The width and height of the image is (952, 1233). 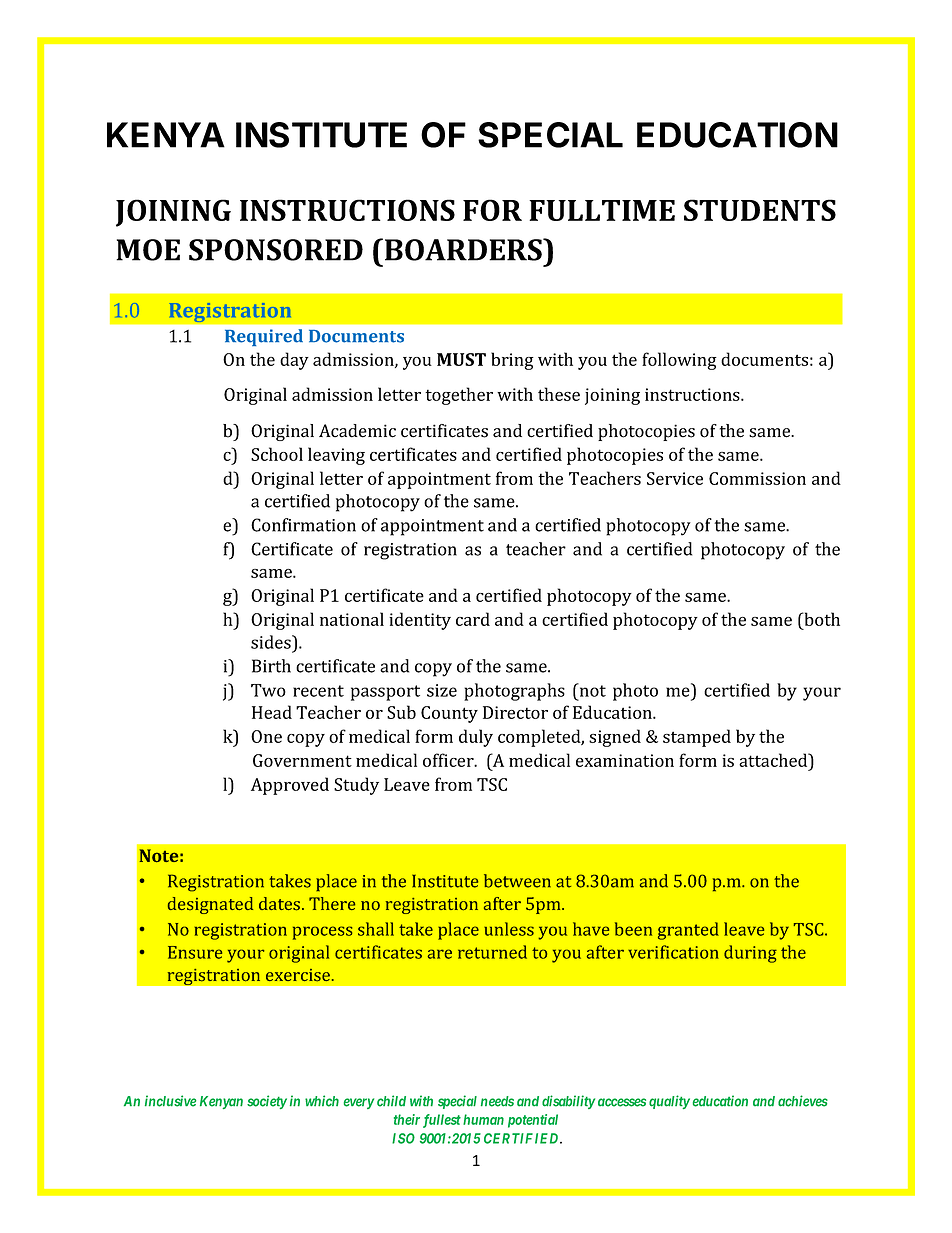 What do you see at coordinates (267, 1102) in the image?
I see `society` at bounding box center [267, 1102].
